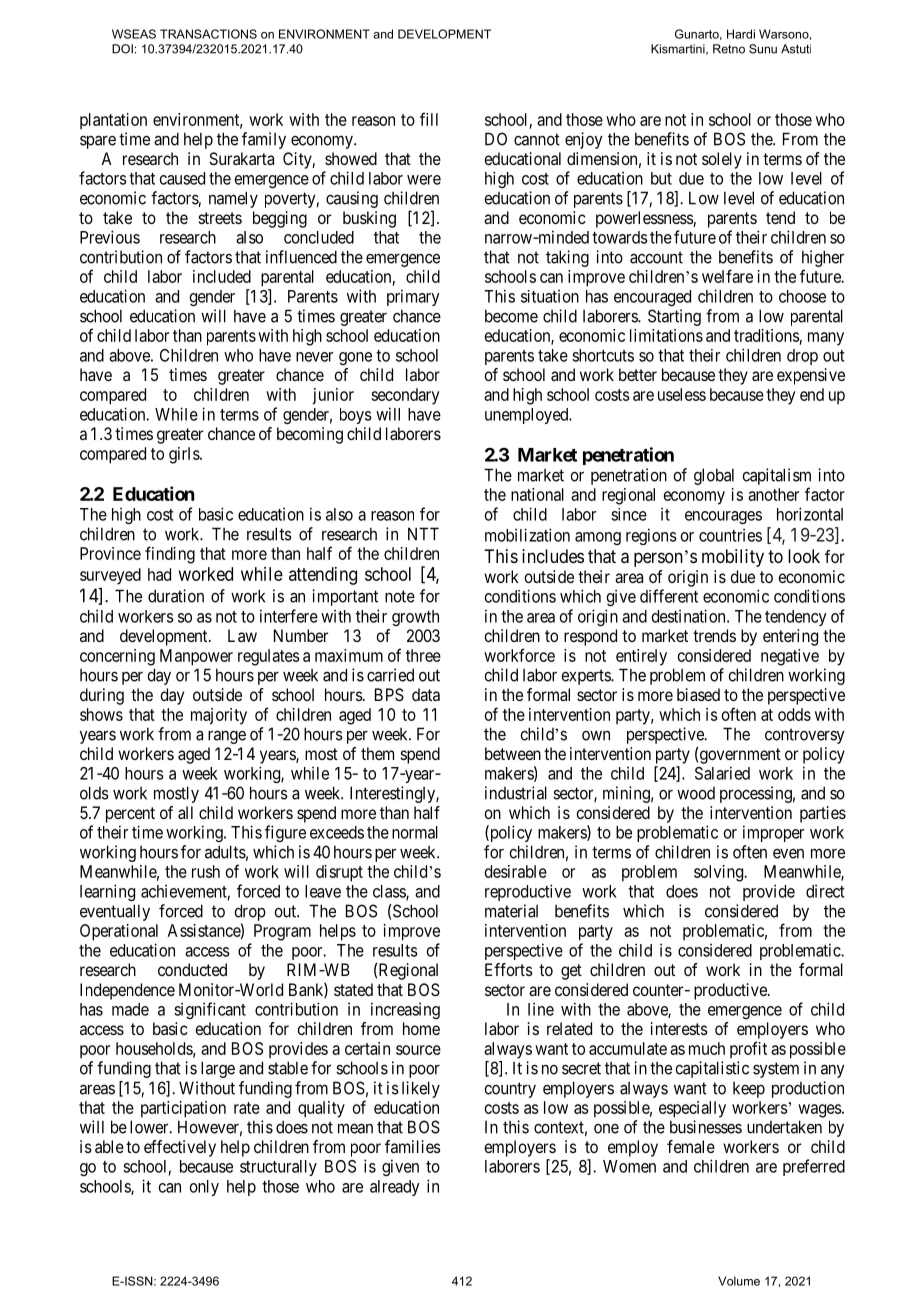 The image size is (924, 1308). What do you see at coordinates (714, 635) in the screenshot?
I see `trends` at bounding box center [714, 635].
